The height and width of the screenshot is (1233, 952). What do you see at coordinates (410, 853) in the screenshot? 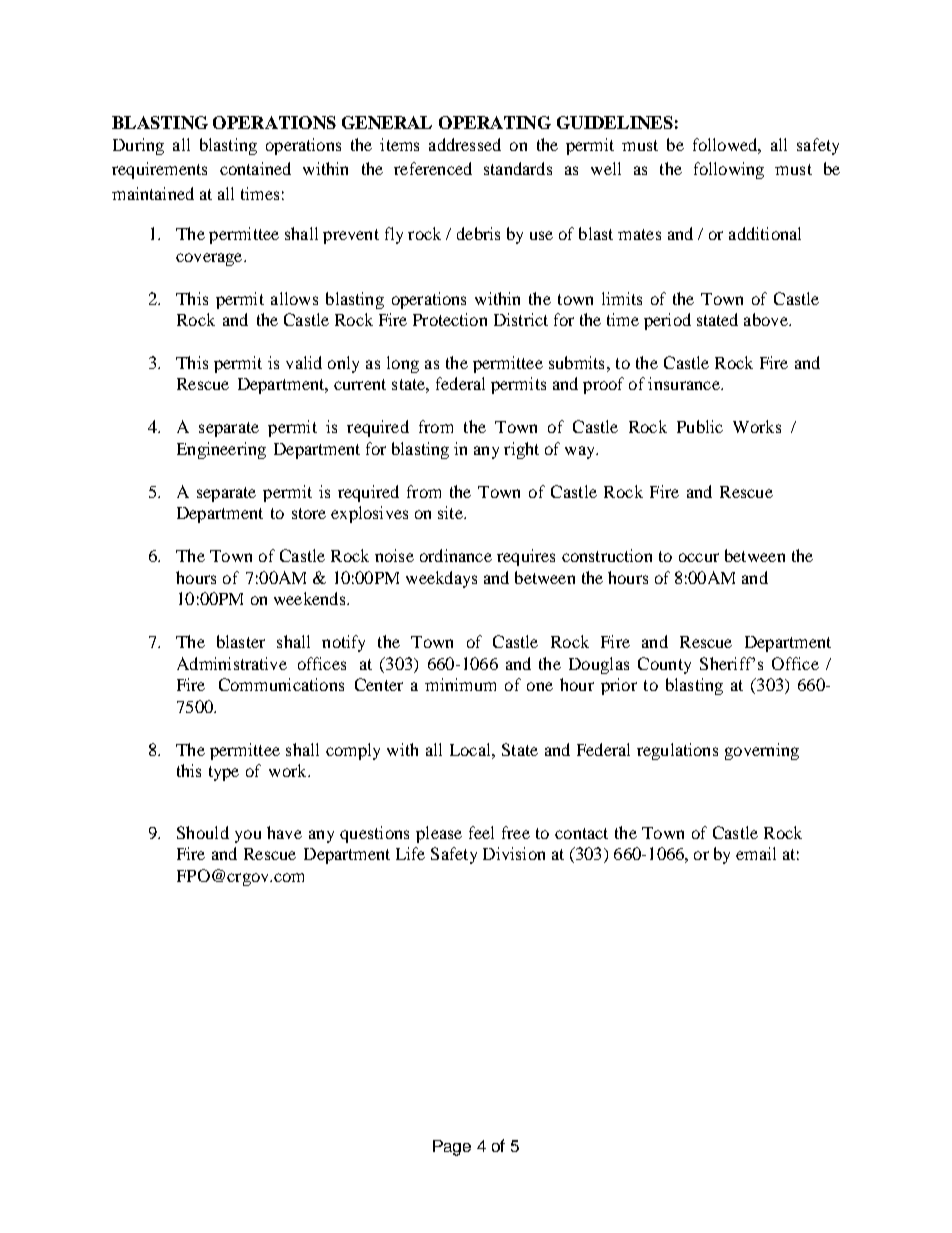
I see `Life` at bounding box center [410, 853].
